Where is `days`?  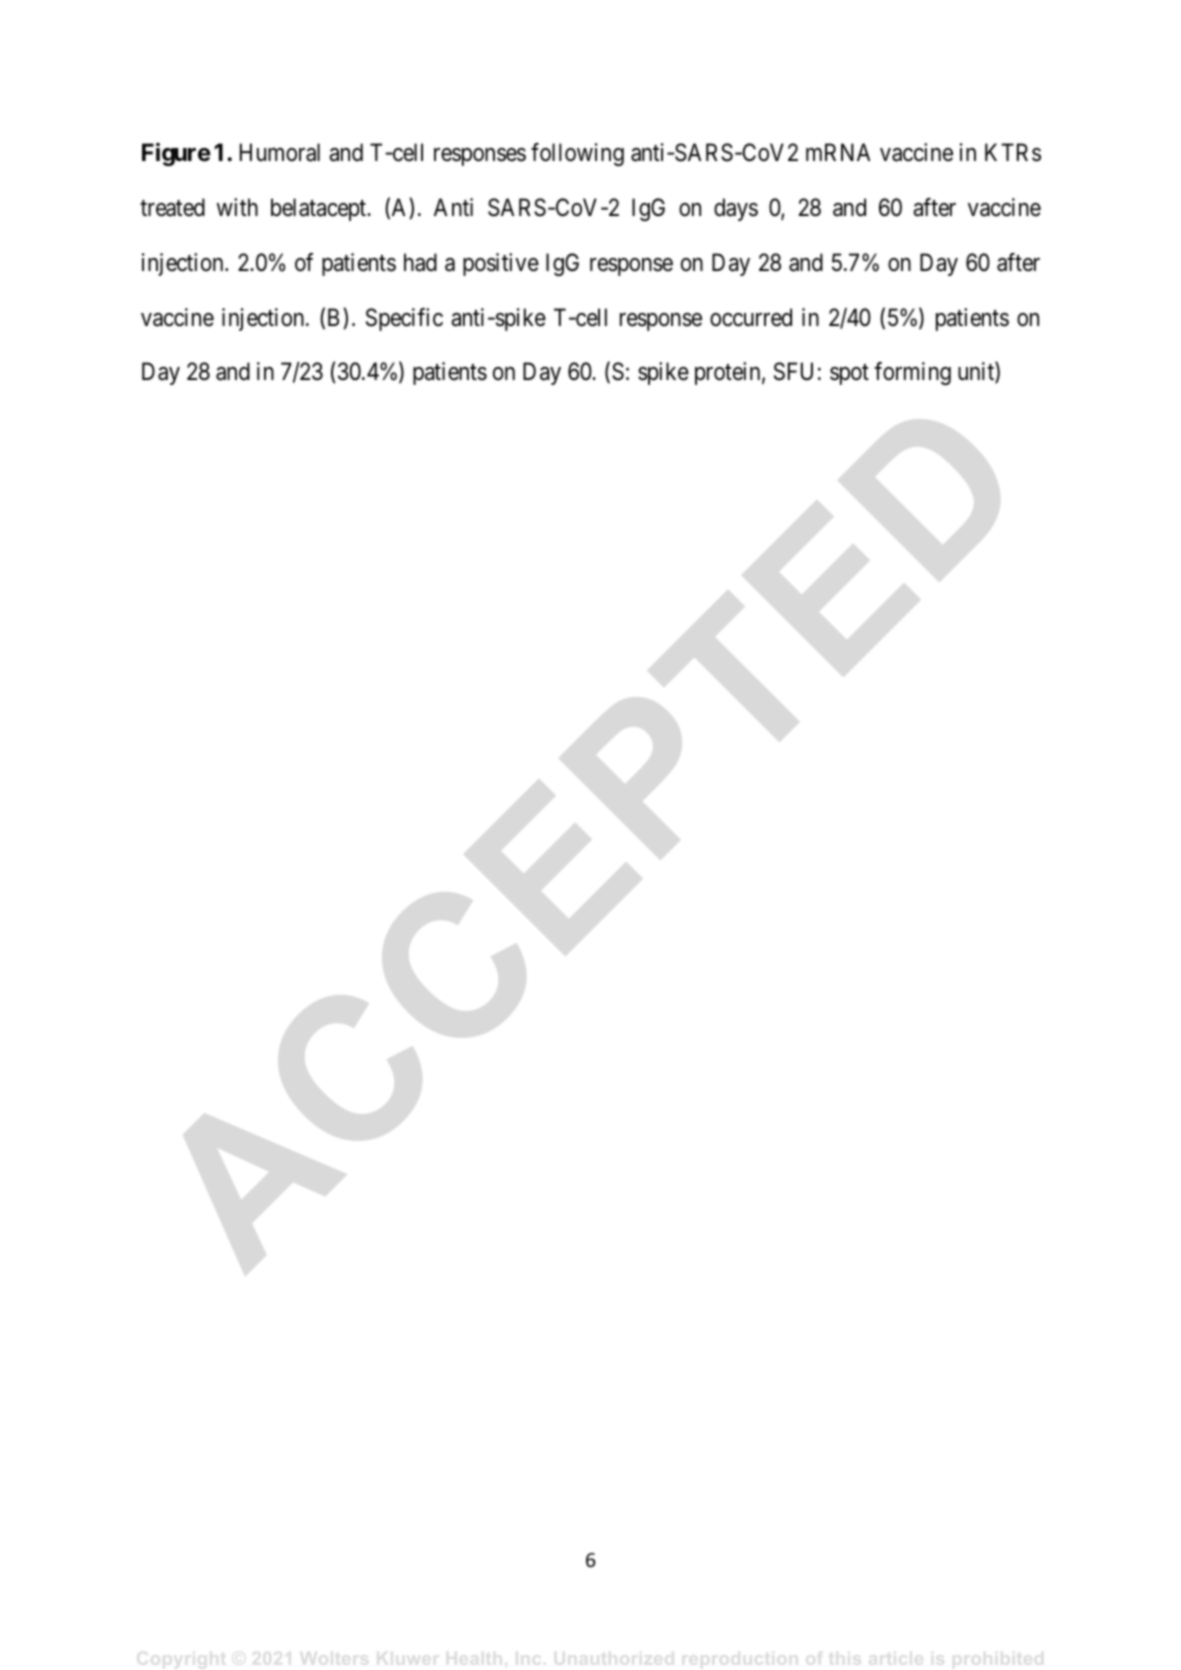
days is located at coordinates (736, 209).
